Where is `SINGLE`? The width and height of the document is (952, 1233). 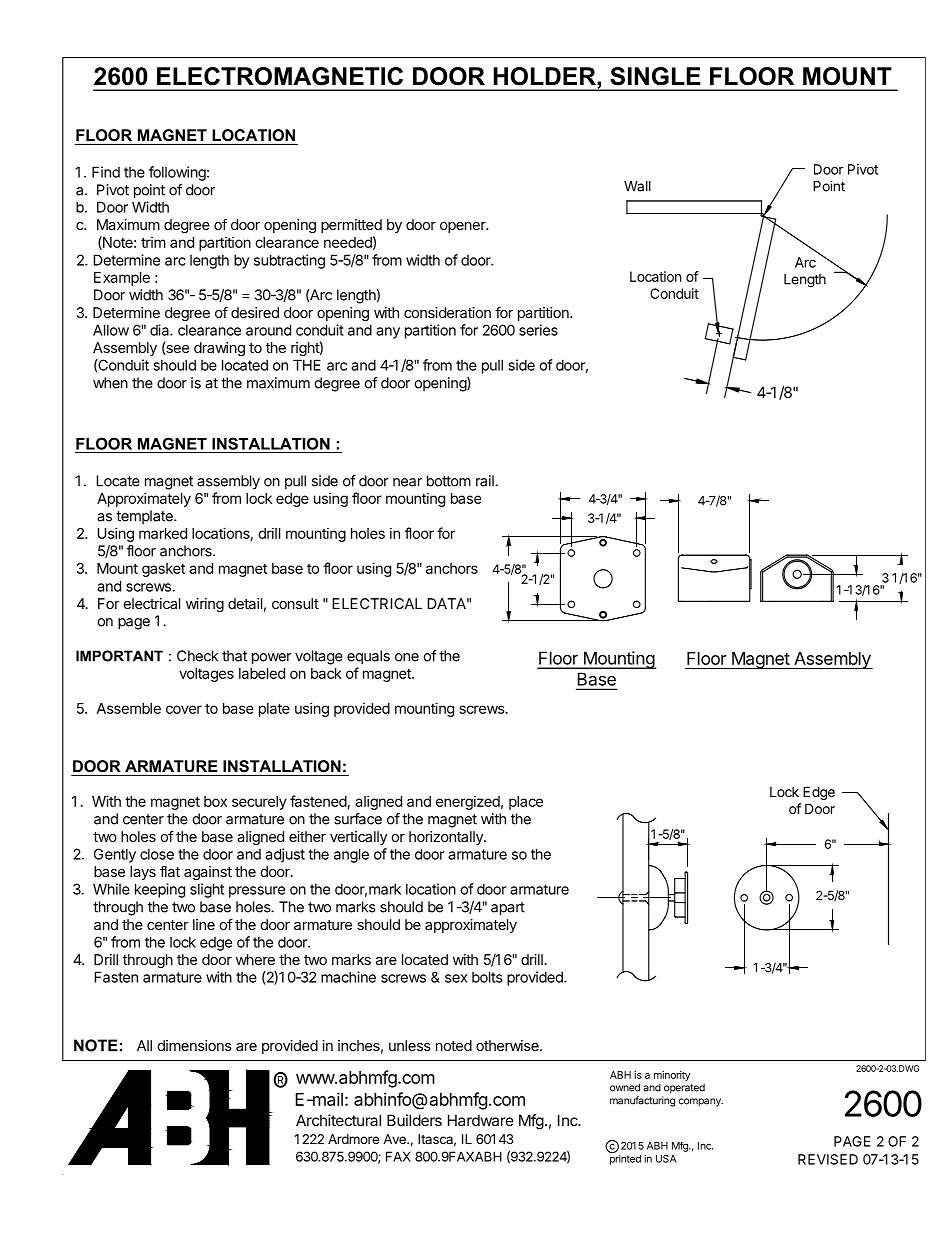 SINGLE is located at coordinates (655, 76).
